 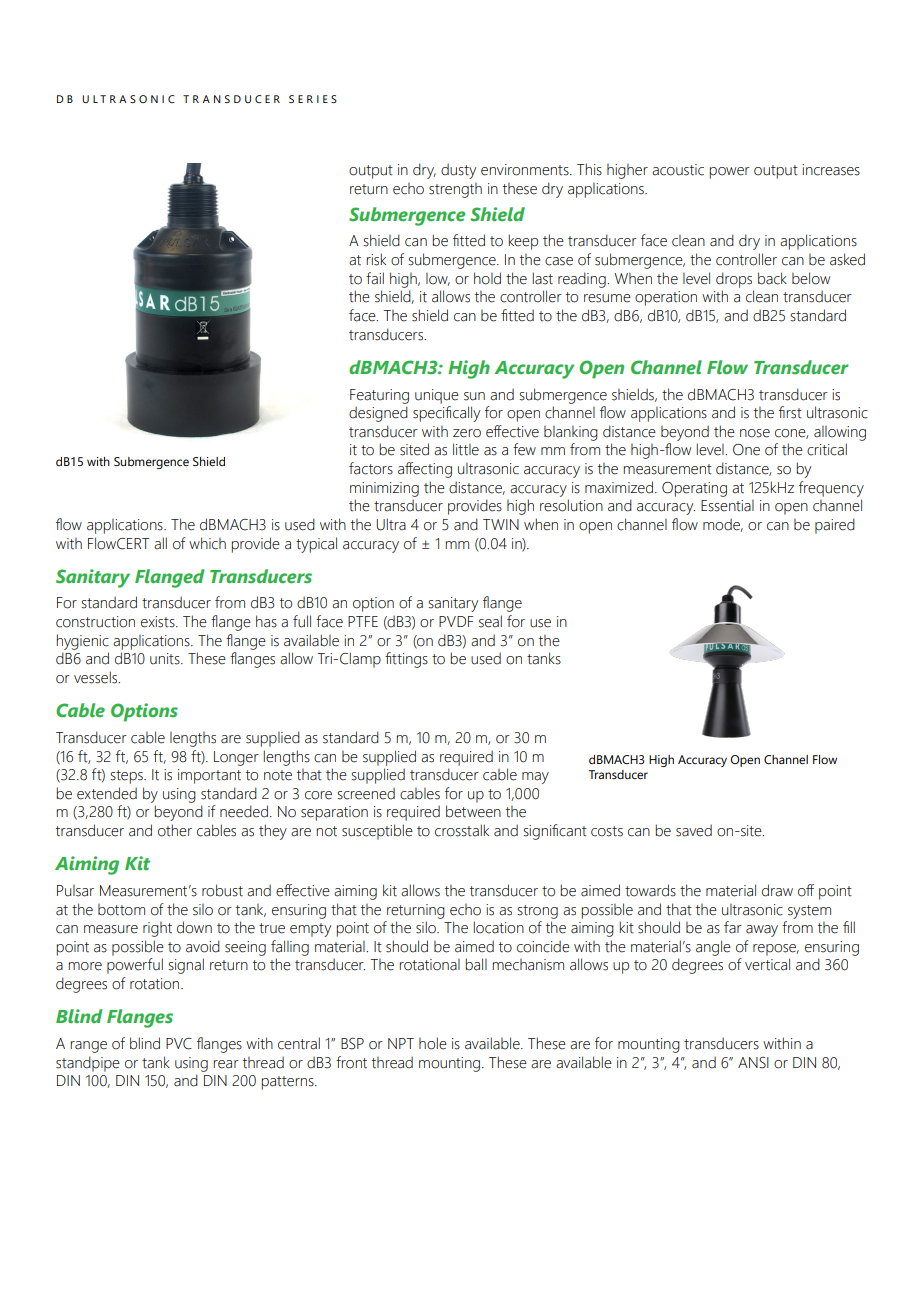 I want to click on nose, so click(x=755, y=433).
